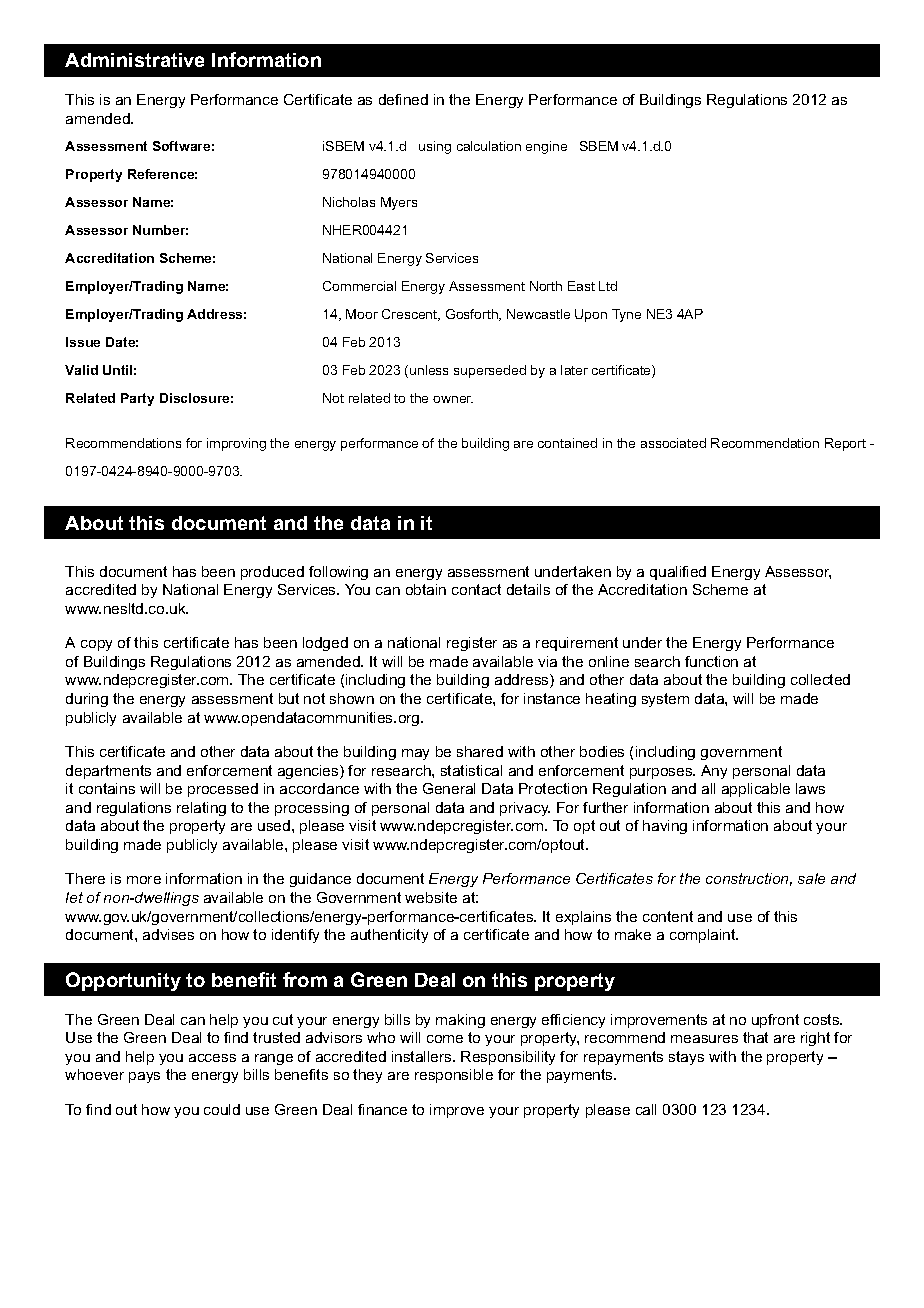 The image size is (924, 1308). I want to click on produced, so click(272, 573).
